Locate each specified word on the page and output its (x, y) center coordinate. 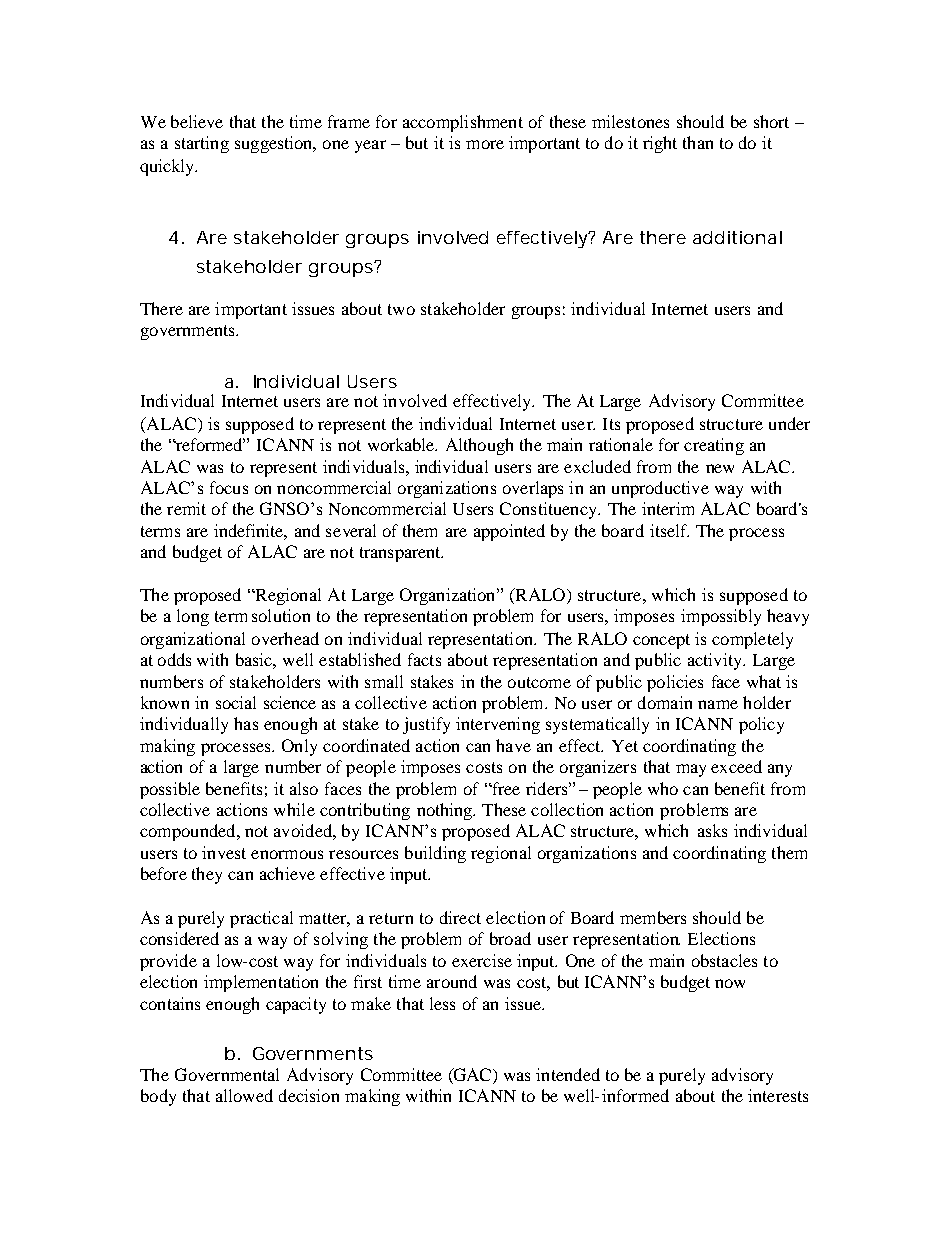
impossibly (721, 617)
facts (424, 659)
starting (202, 144)
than (698, 142)
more (485, 144)
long (193, 617)
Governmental (227, 1074)
